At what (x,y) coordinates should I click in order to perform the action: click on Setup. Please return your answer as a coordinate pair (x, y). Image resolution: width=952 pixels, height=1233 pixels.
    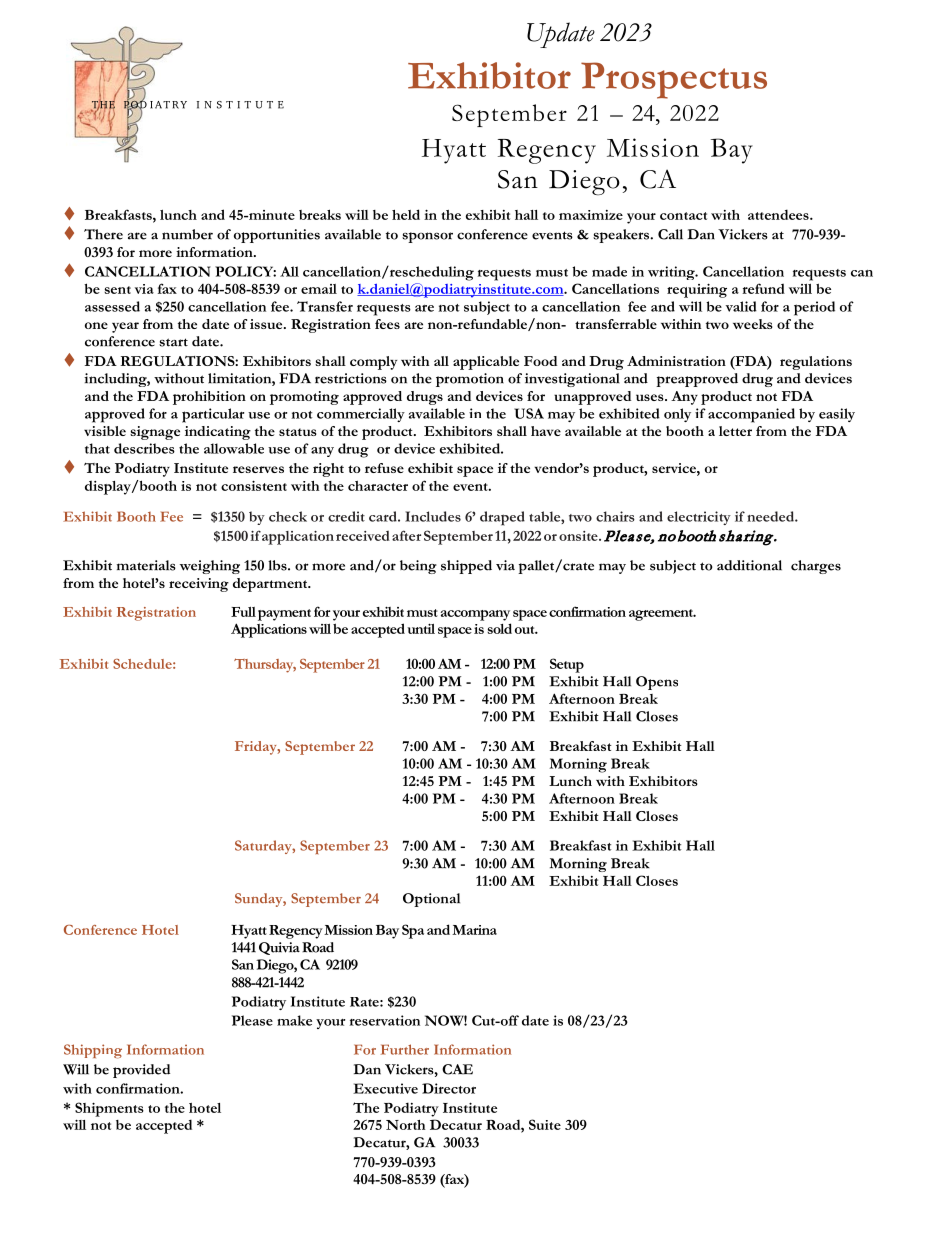
    Looking at the image, I should click on (567, 665).
